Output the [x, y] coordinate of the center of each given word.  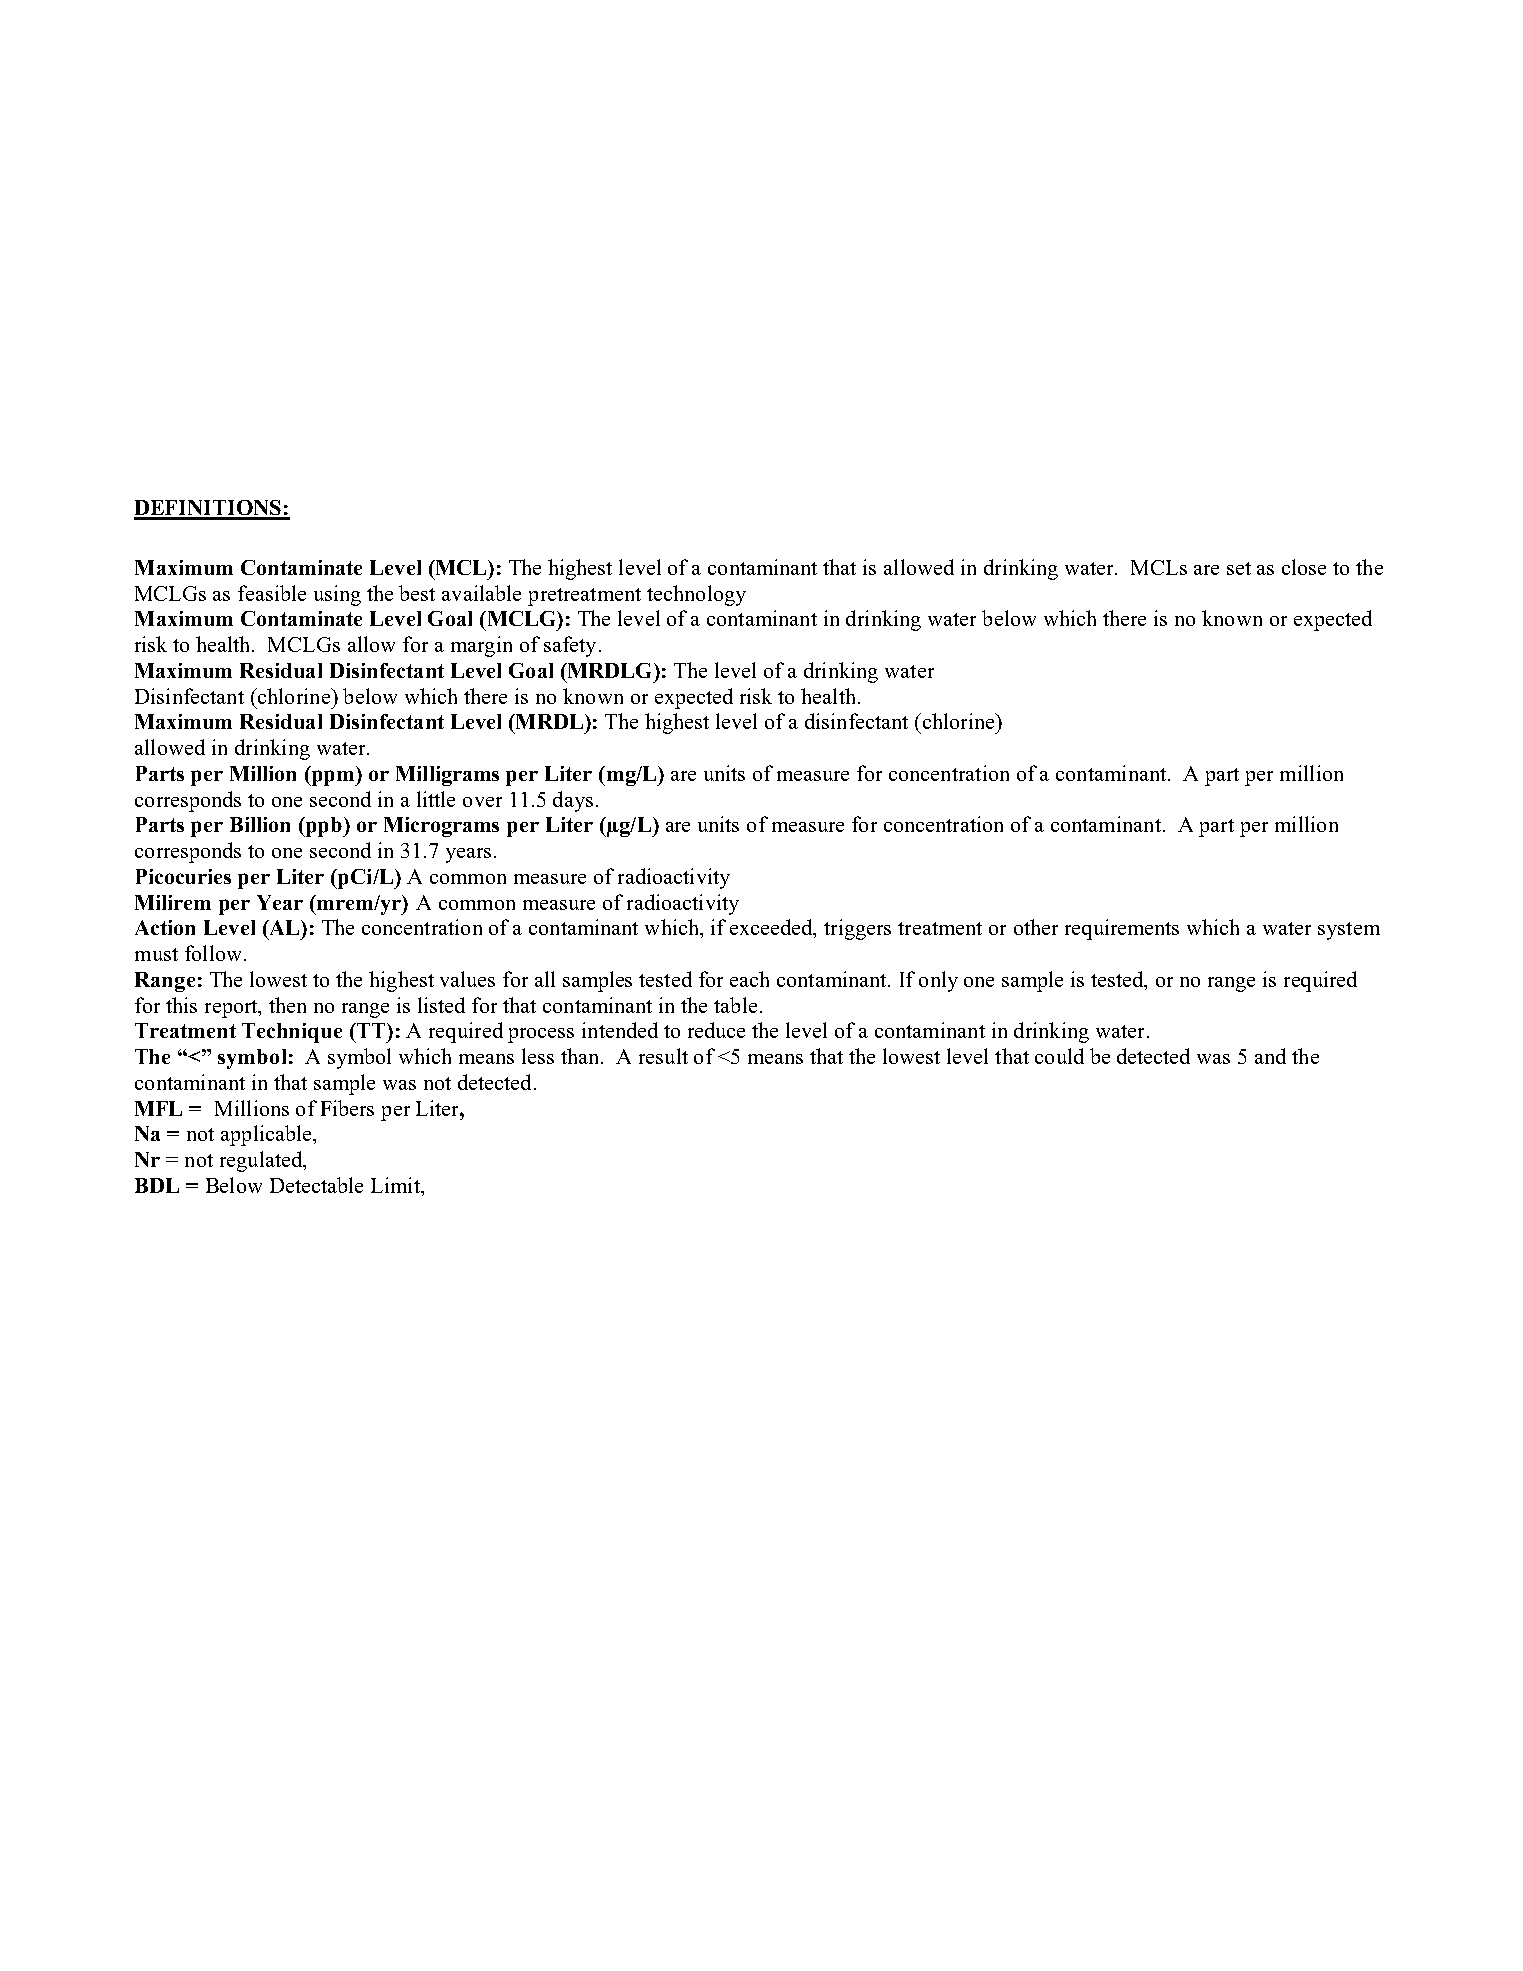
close [1304, 567]
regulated [262, 1161]
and [1270, 1056]
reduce [716, 1030]
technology [696, 595]
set [1239, 568]
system [1349, 931]
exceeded [772, 928]
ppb [324, 827]
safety [570, 646]
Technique [292, 1033]
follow [215, 953]
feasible [272, 593]
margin [481, 646]
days [573, 801]
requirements [1122, 929]
